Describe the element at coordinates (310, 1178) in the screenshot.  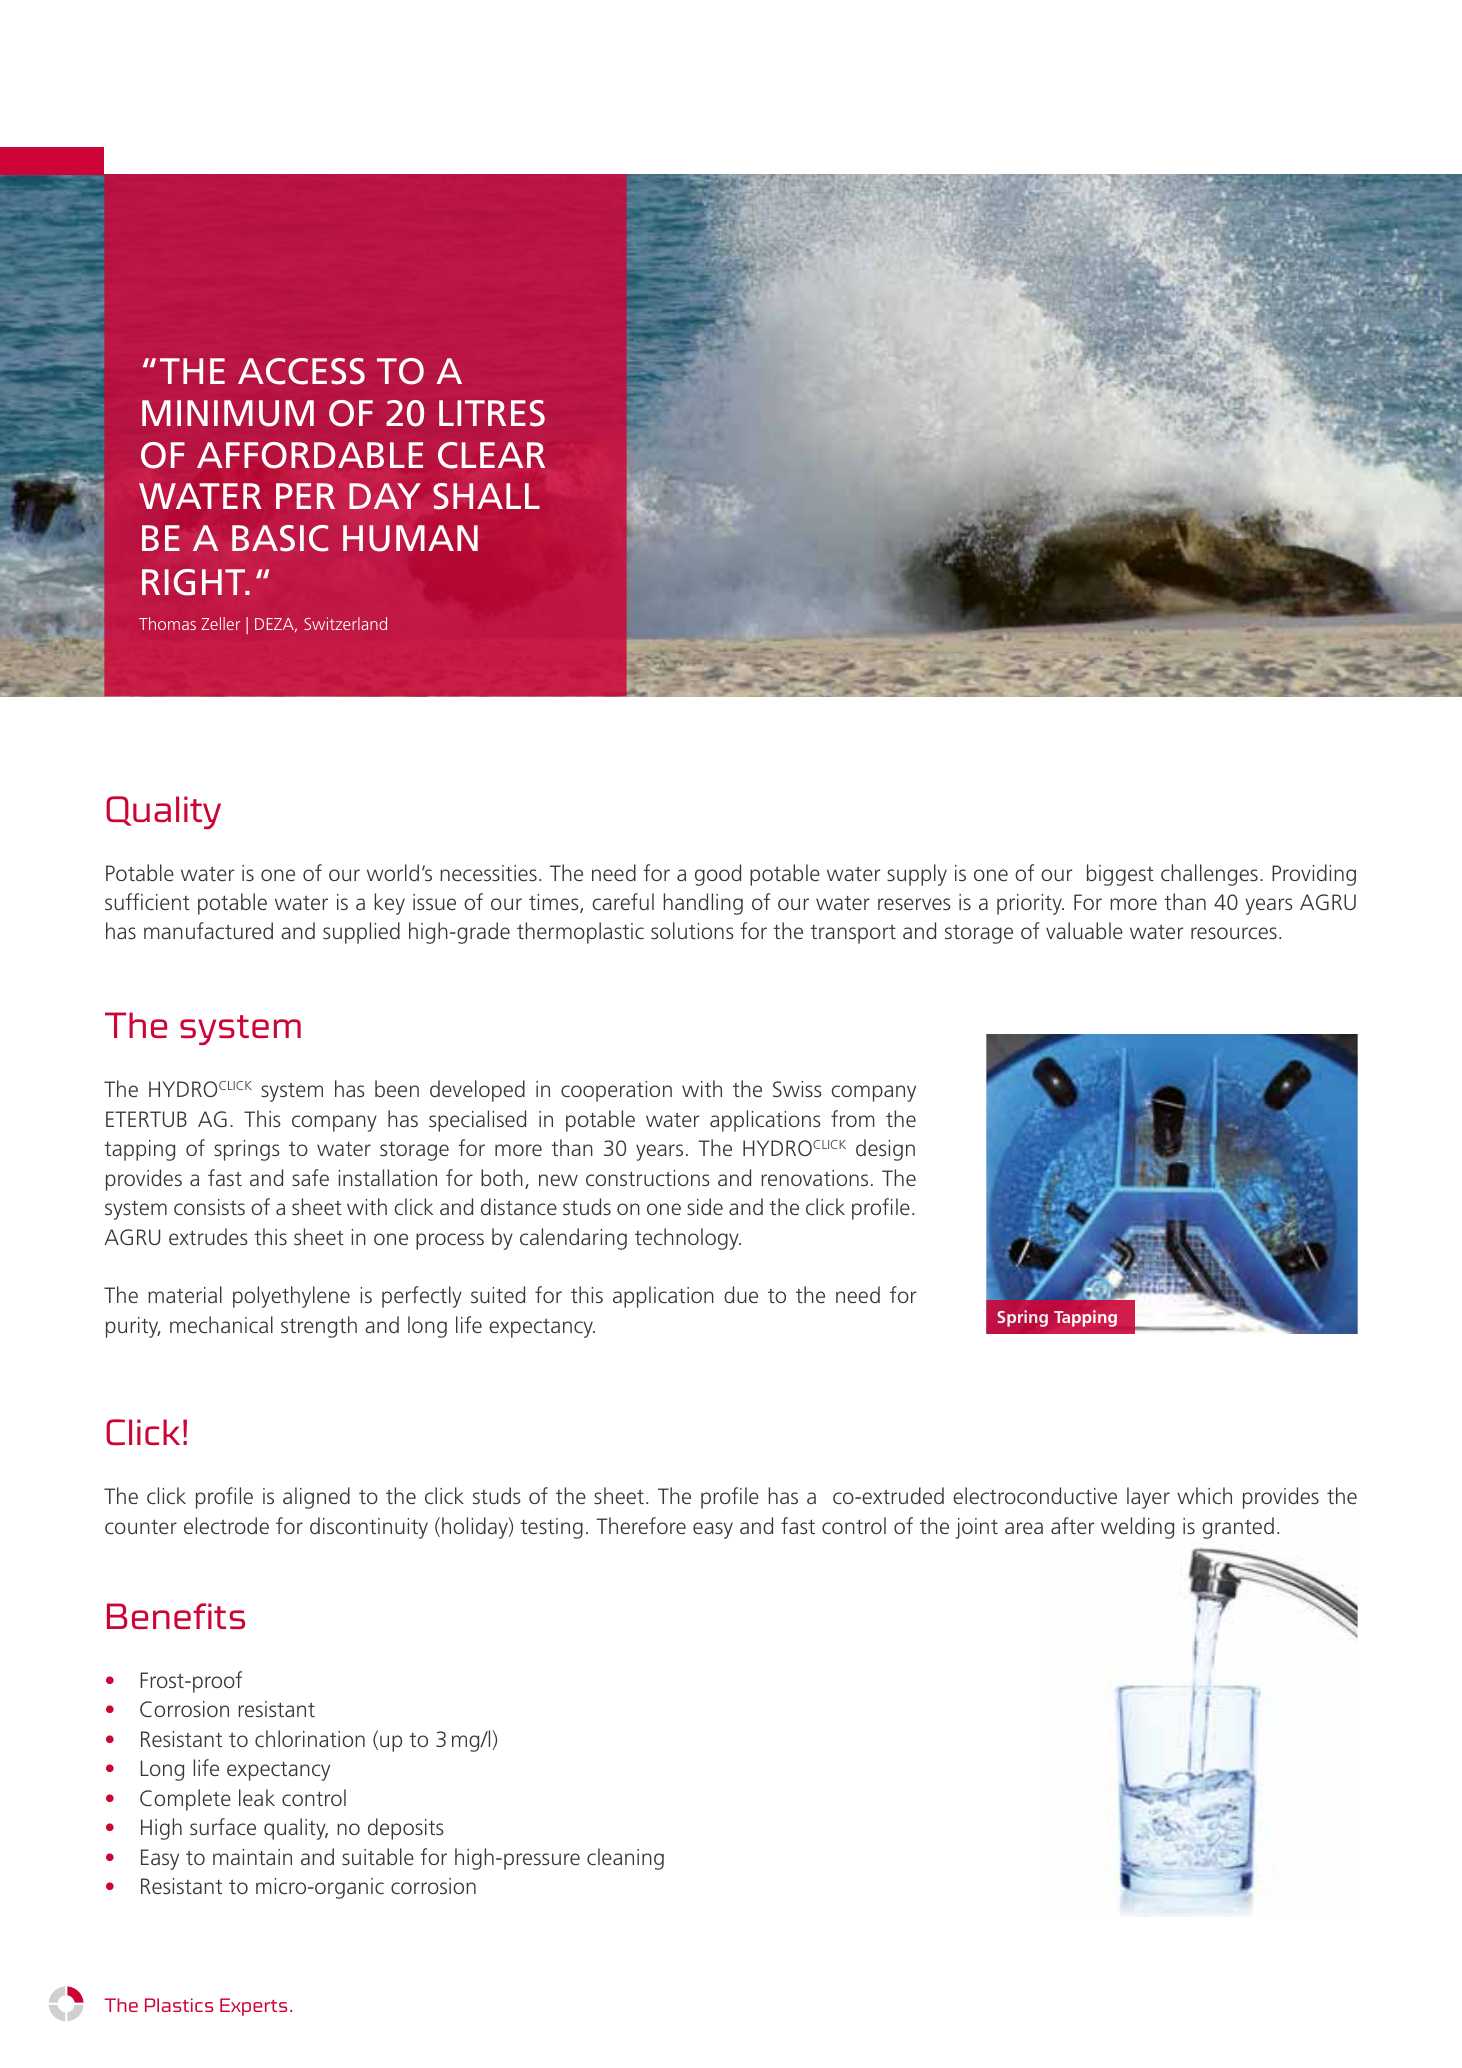
I see `safe` at that location.
